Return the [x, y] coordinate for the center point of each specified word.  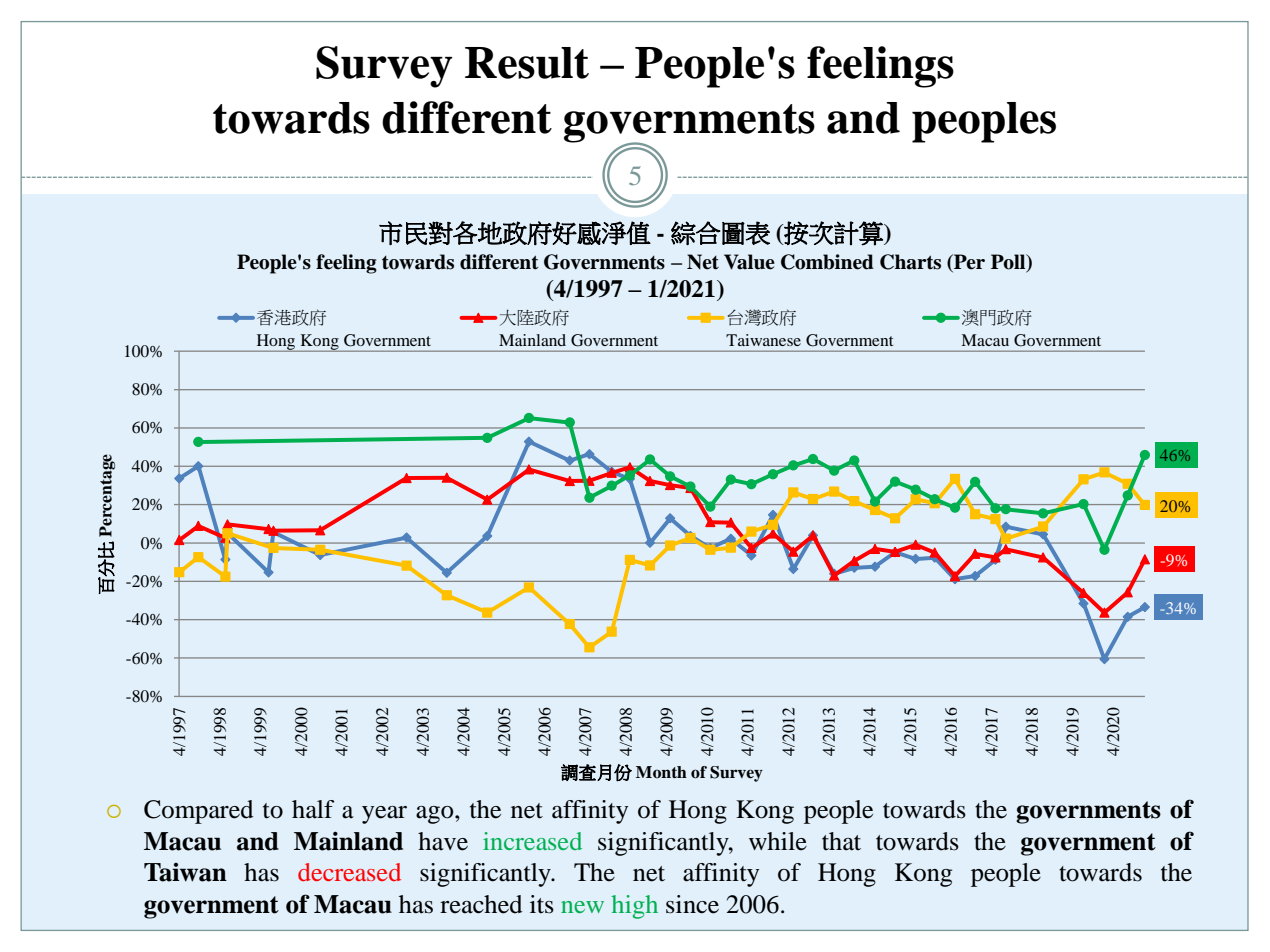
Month [661, 772]
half [313, 809]
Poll [1009, 263]
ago [436, 815]
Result [527, 63]
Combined [827, 262]
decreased [349, 872]
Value [749, 262]
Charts [910, 262]
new [582, 907]
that [841, 841]
